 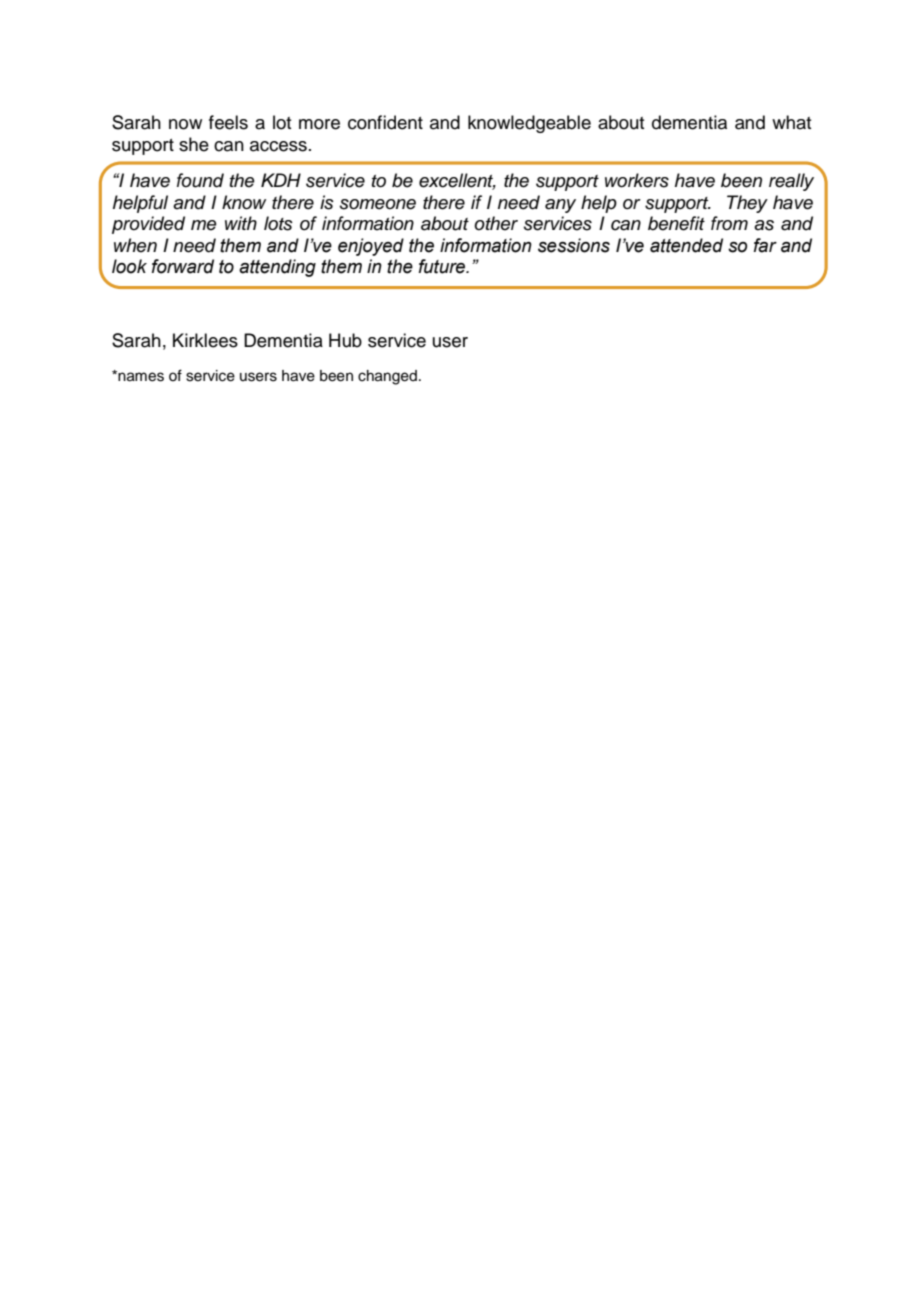 I want to click on feels, so click(x=228, y=122).
